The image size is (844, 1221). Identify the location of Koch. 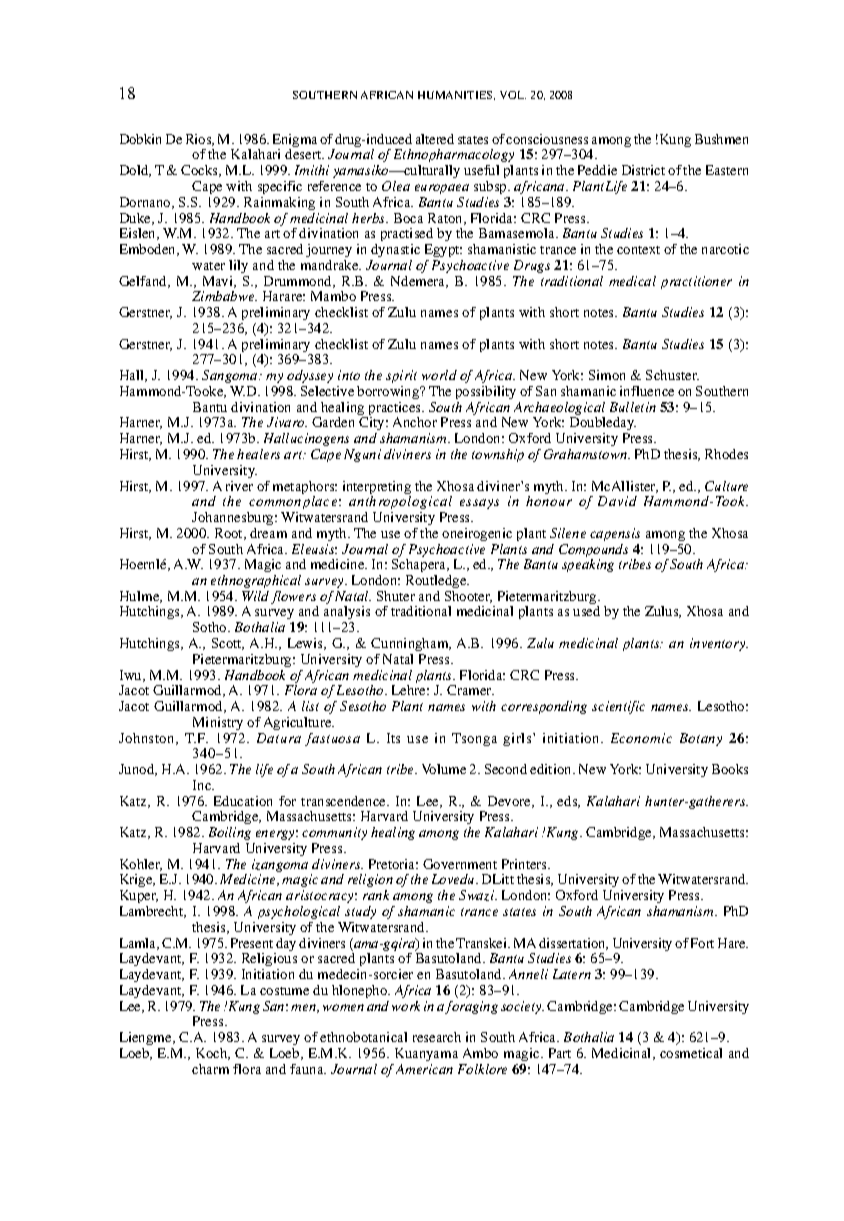
(213, 1054).
